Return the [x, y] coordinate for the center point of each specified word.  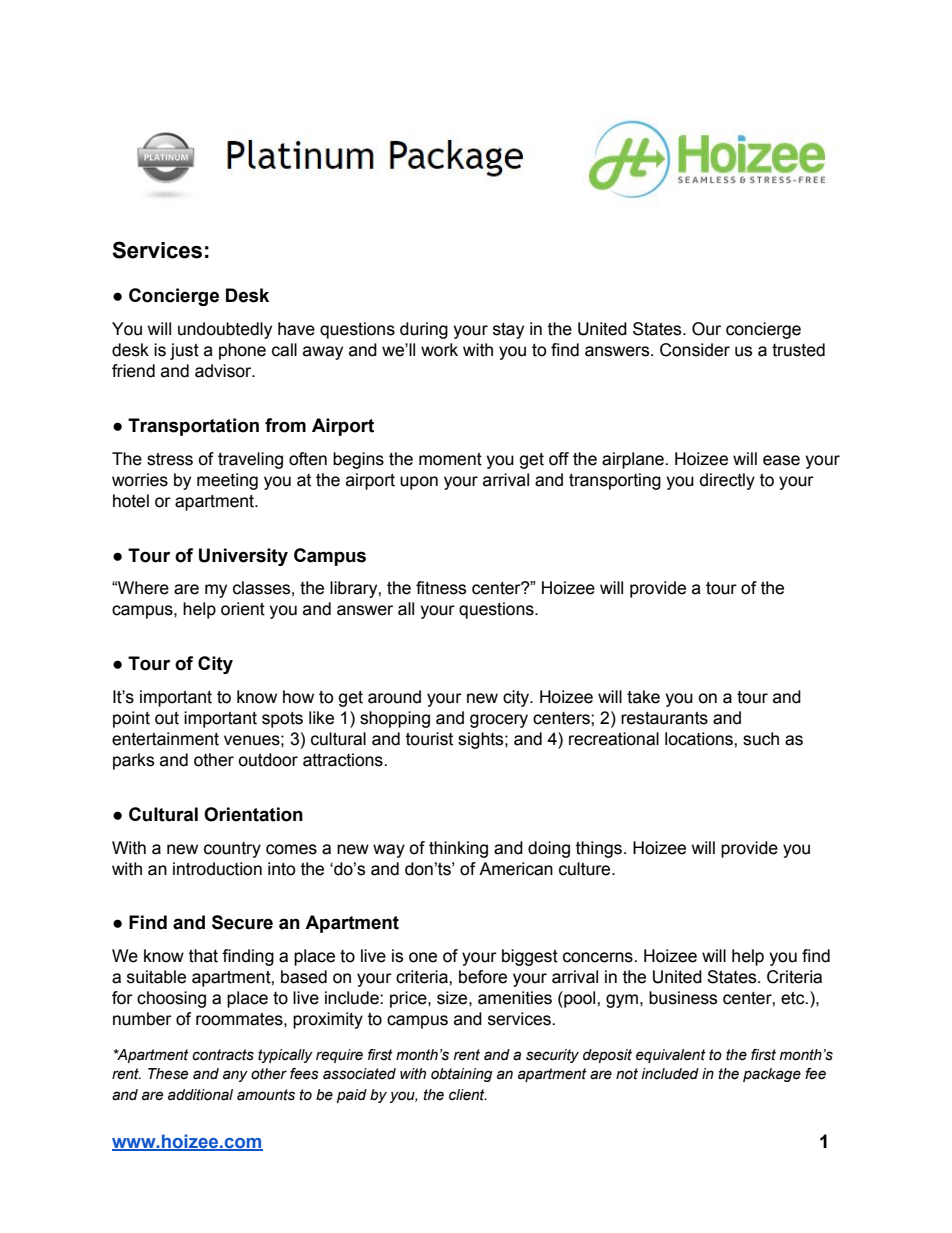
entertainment [165, 739]
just [184, 351]
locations [700, 739]
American [516, 869]
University [243, 557]
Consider [695, 350]
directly [727, 481]
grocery [499, 721]
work [439, 350]
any [235, 1076]
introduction [217, 869]
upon [419, 483]
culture [586, 869]
